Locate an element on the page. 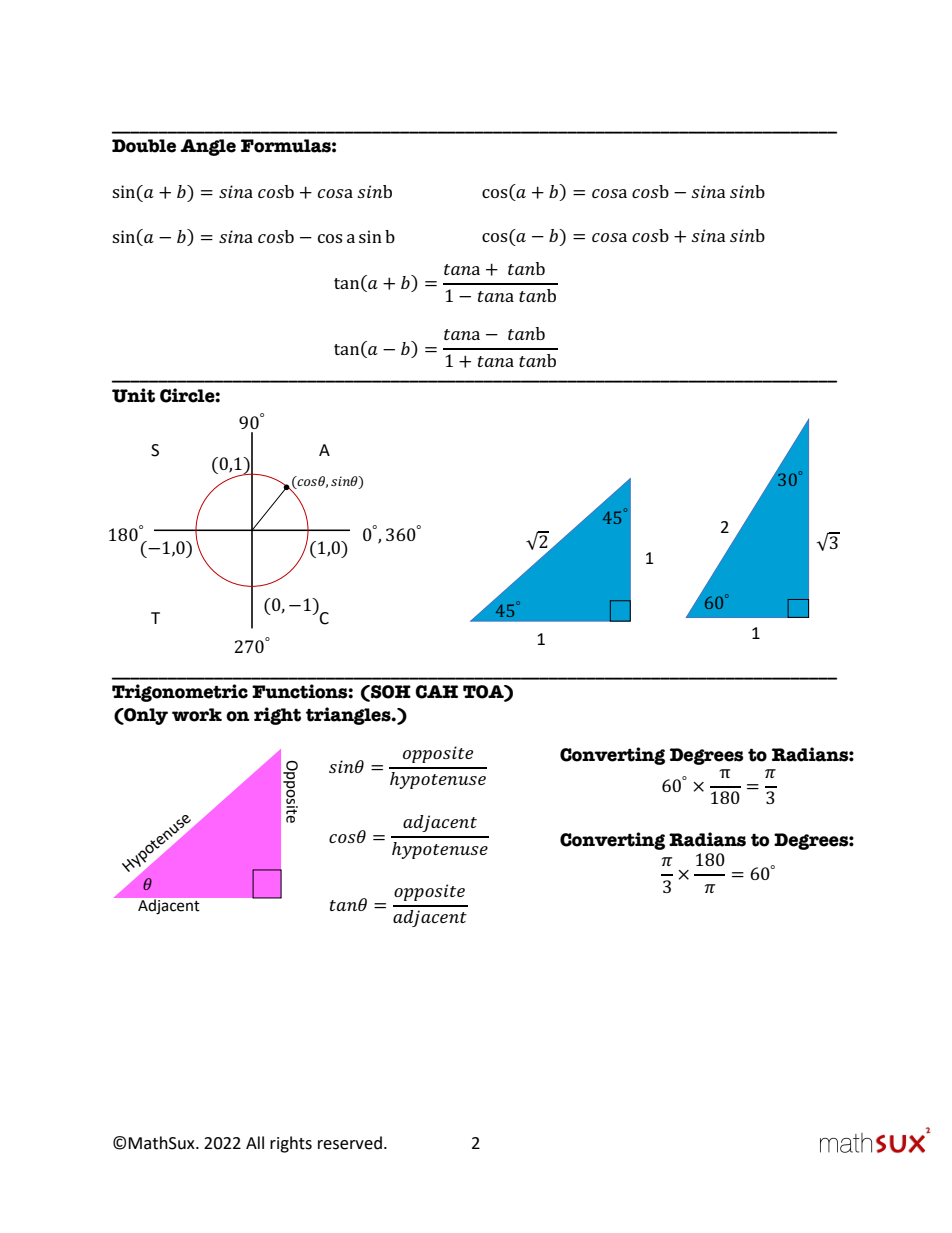 Image resolution: width=952 pixels, height=1233 pixels. CAH is located at coordinates (436, 692).
